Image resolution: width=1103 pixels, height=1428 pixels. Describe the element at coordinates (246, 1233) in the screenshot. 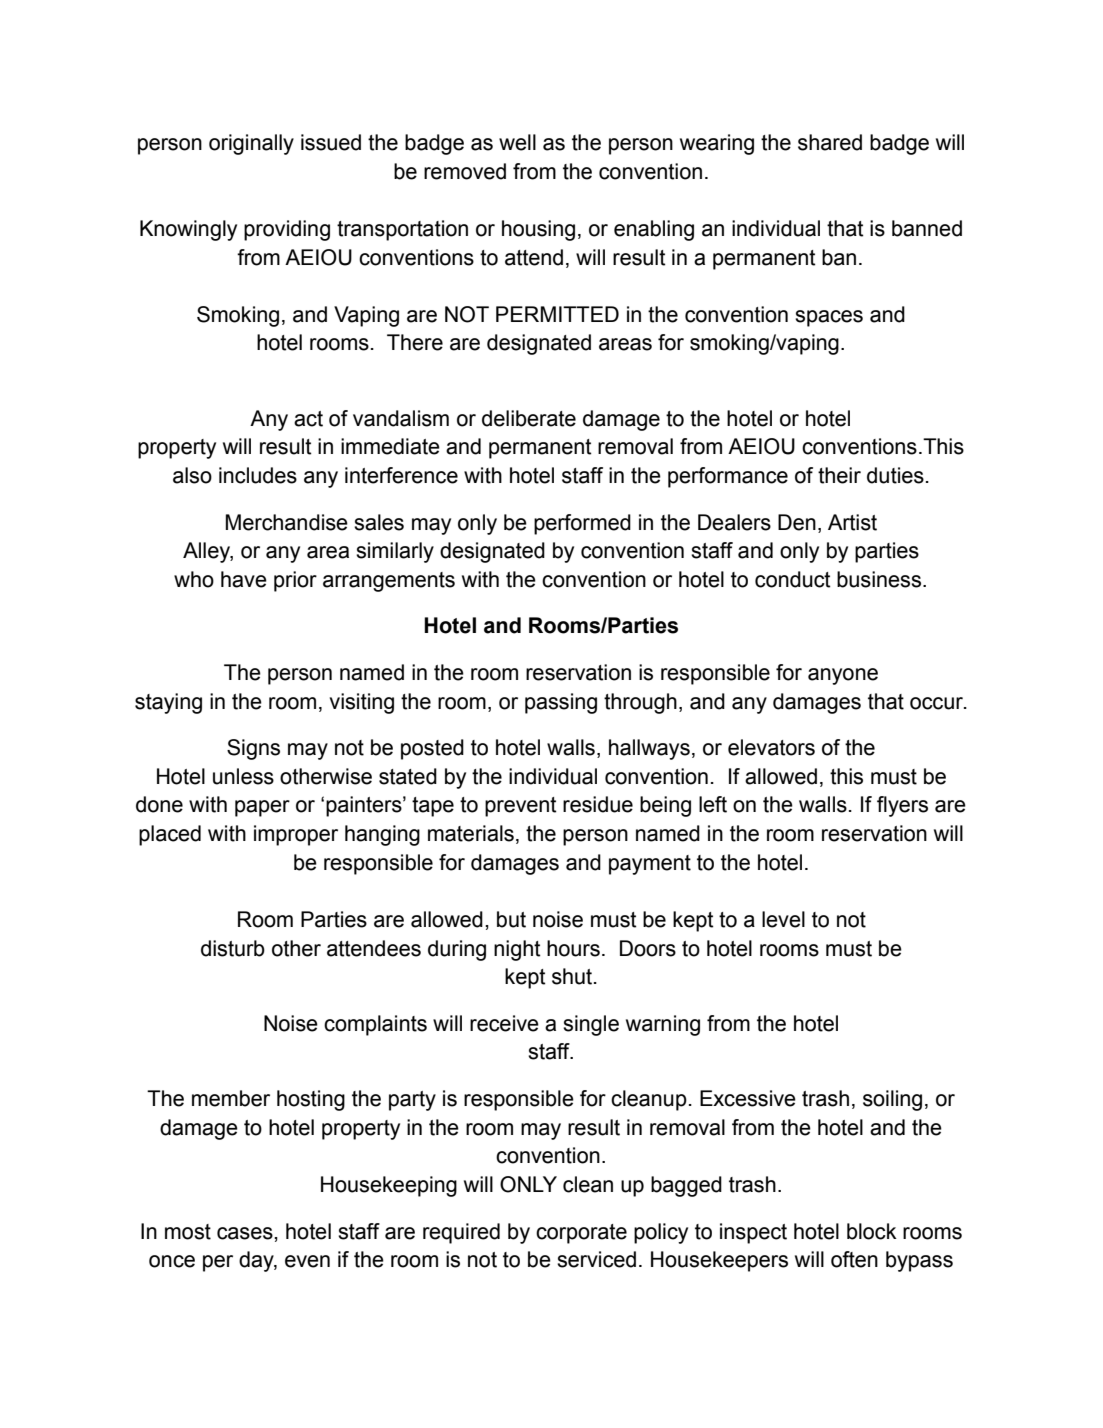

I see `cases` at that location.
